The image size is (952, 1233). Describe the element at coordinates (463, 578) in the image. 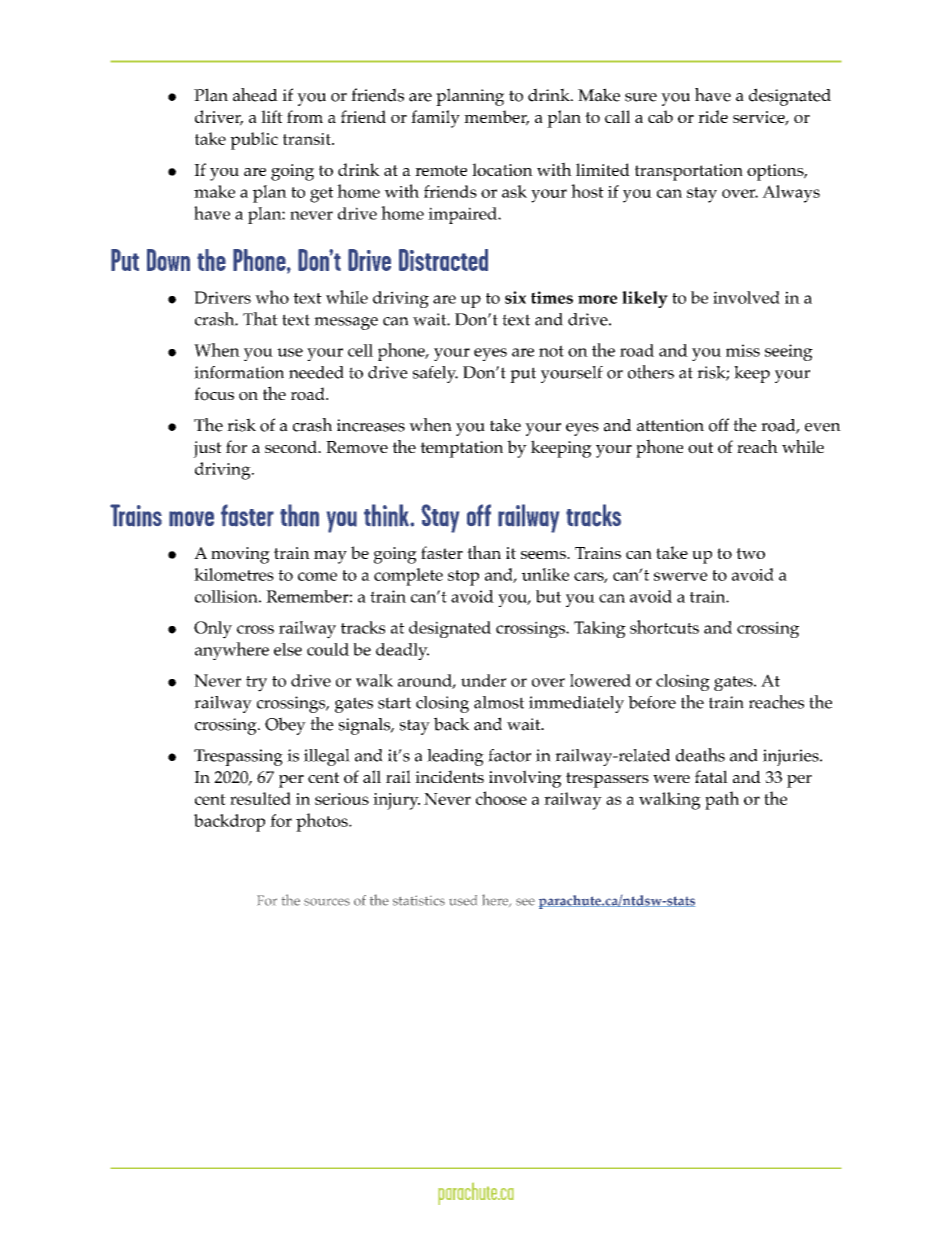

I see `stop` at that location.
